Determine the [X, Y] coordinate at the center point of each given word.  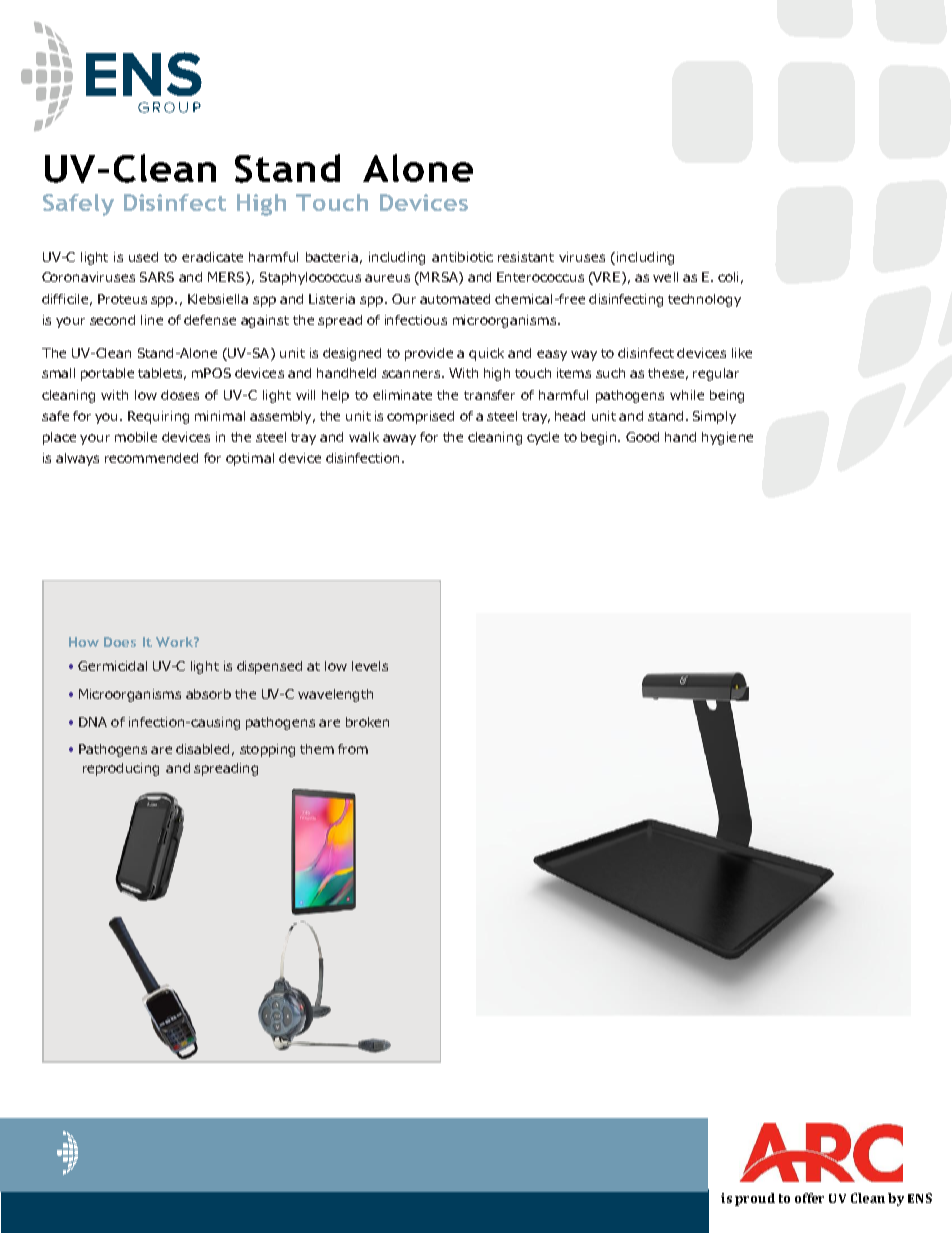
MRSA [439, 278]
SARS [157, 277]
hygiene [727, 438]
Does [120, 642]
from [353, 749]
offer [809, 1198]
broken [367, 722]
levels [370, 666]
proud [755, 1199]
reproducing [121, 769]
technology [704, 300]
